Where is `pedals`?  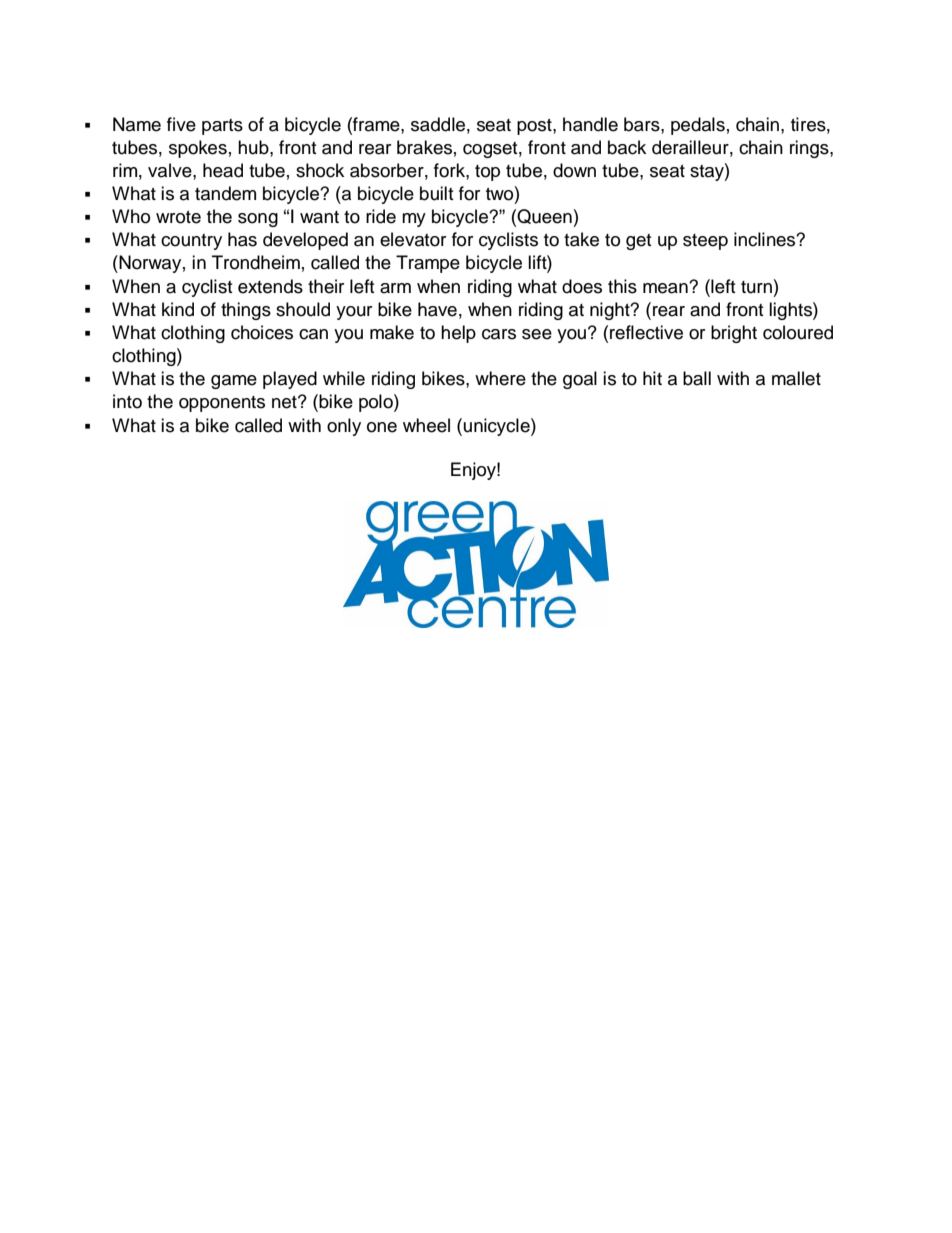 pedals is located at coordinates (698, 126).
